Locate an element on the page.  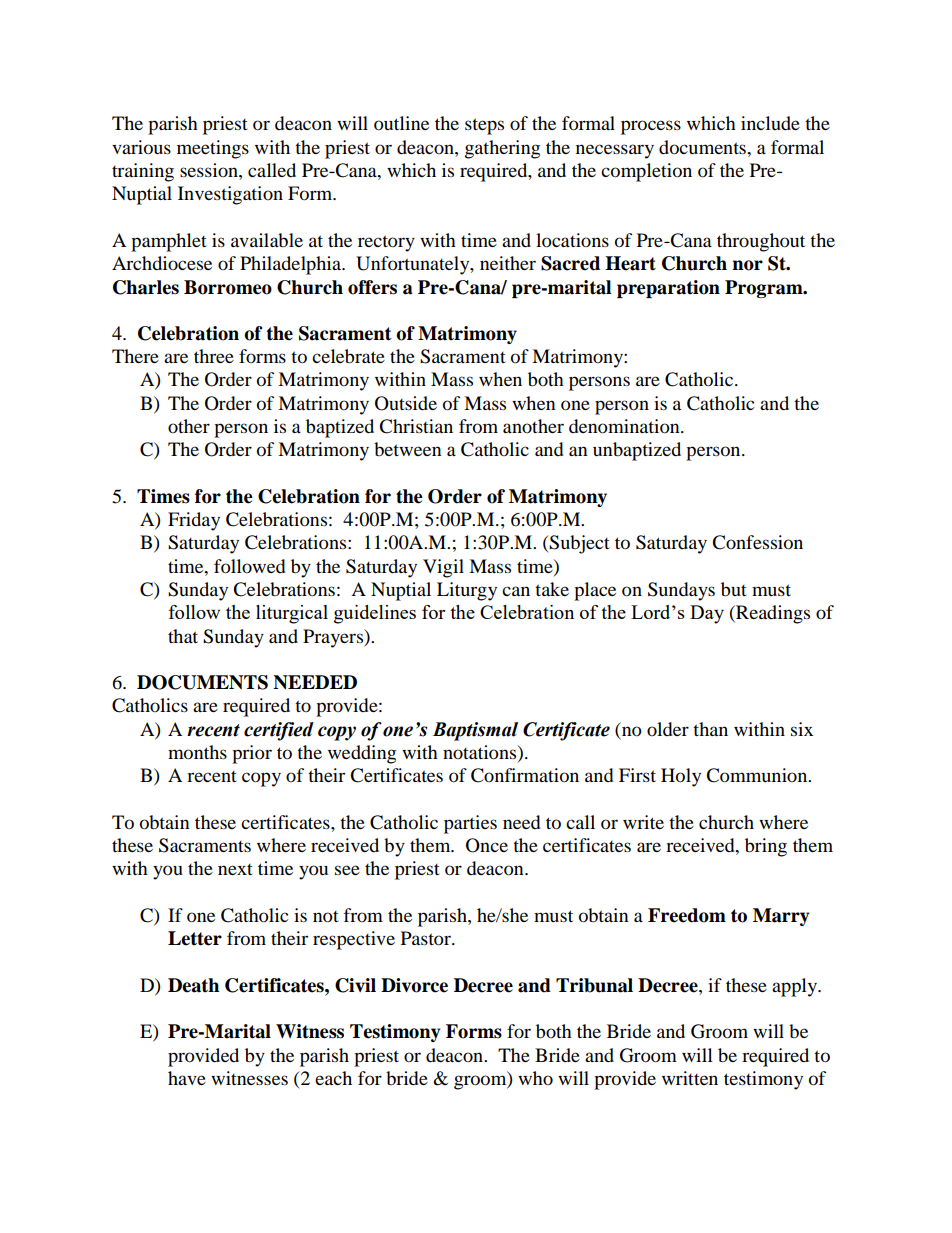
Friday is located at coordinates (194, 521).
